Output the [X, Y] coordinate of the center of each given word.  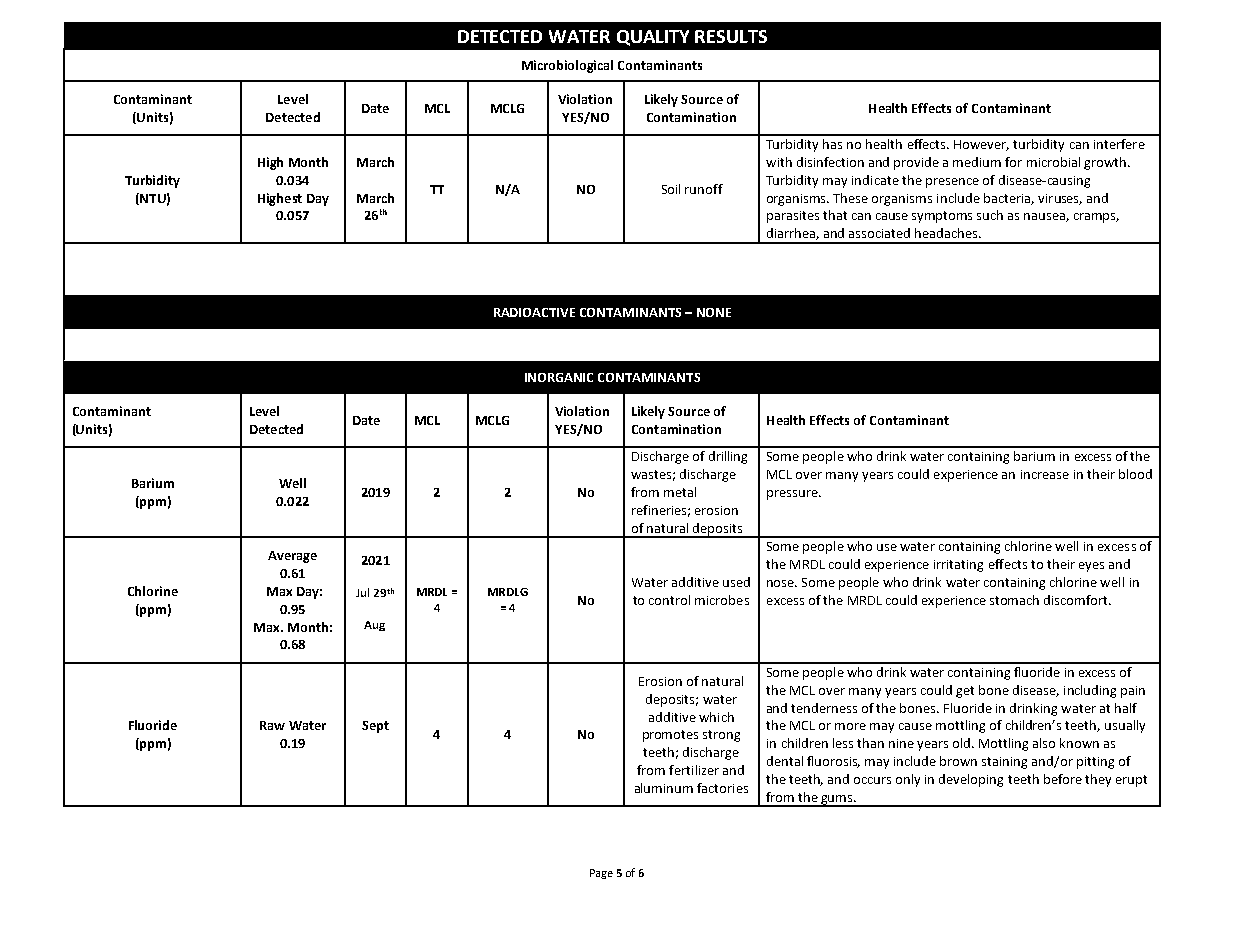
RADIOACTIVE [534, 312]
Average [292, 557]
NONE [714, 312]
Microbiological [567, 66]
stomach [1014, 600]
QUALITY [653, 38]
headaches [947, 233]
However [981, 145]
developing [971, 780]
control [669, 600]
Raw [272, 725]
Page [601, 874]
